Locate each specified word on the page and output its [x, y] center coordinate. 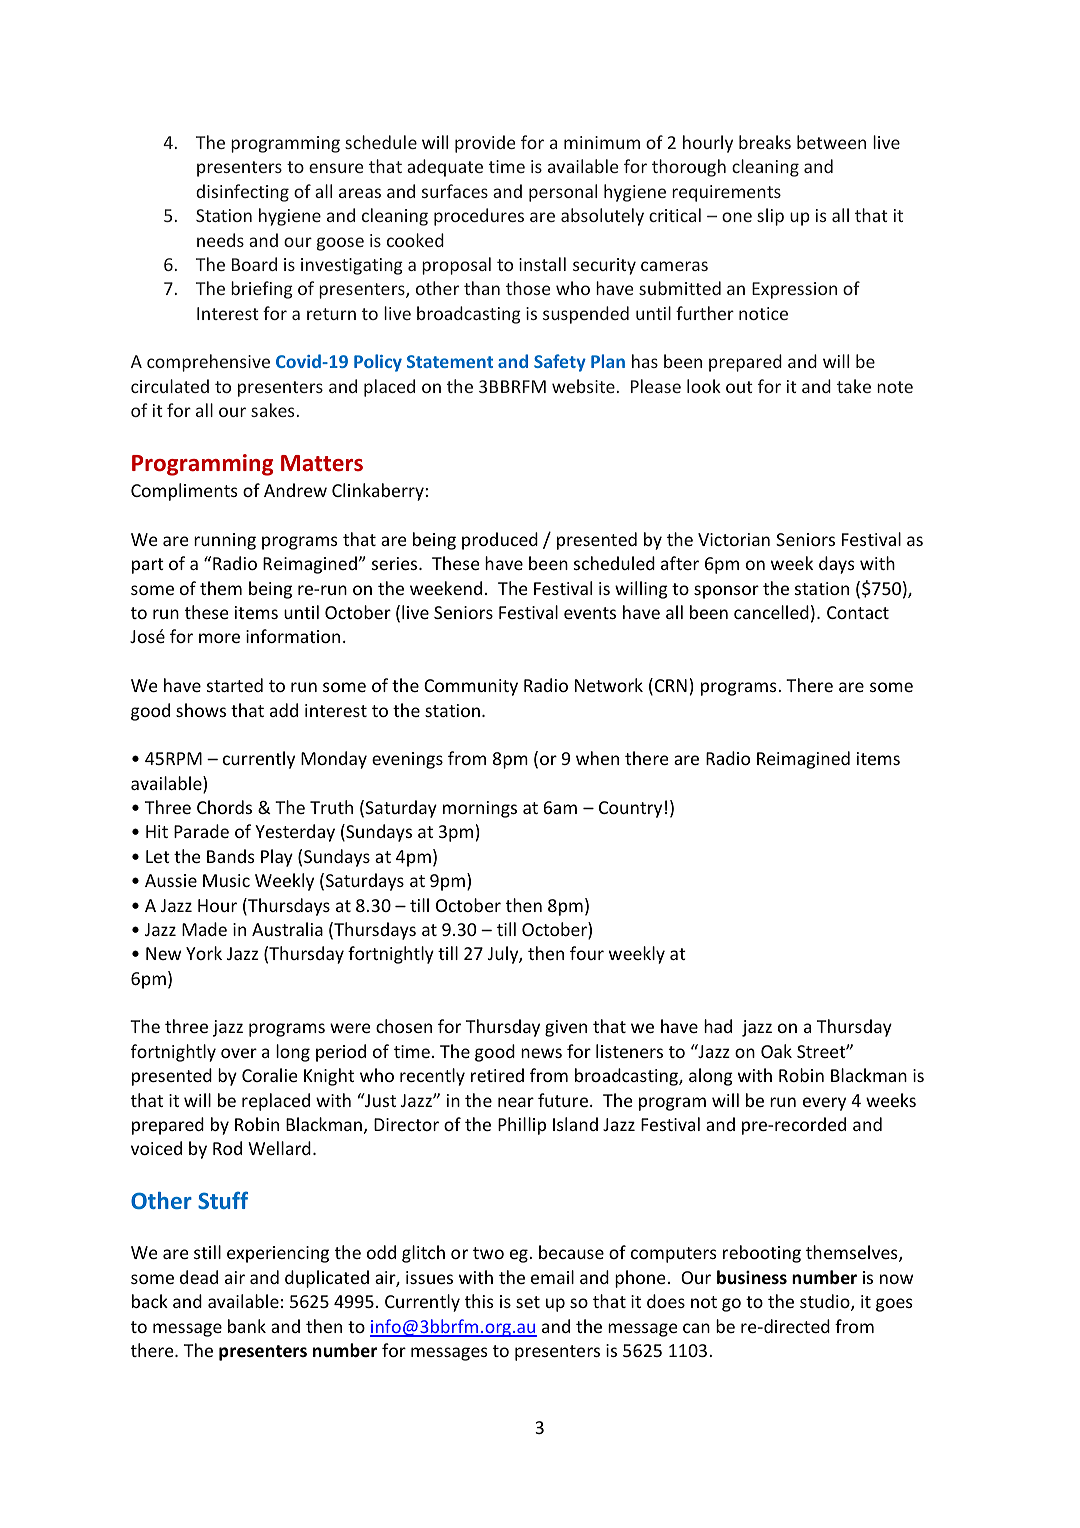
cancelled [771, 612]
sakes [272, 410]
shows [201, 710]
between [831, 142]
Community [471, 687]
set [528, 1302]
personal [563, 193]
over [239, 1053]
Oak [776, 1051]
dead [199, 1277]
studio [826, 1302]
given [566, 1028]
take [854, 386]
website [583, 386]
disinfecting [242, 193]
